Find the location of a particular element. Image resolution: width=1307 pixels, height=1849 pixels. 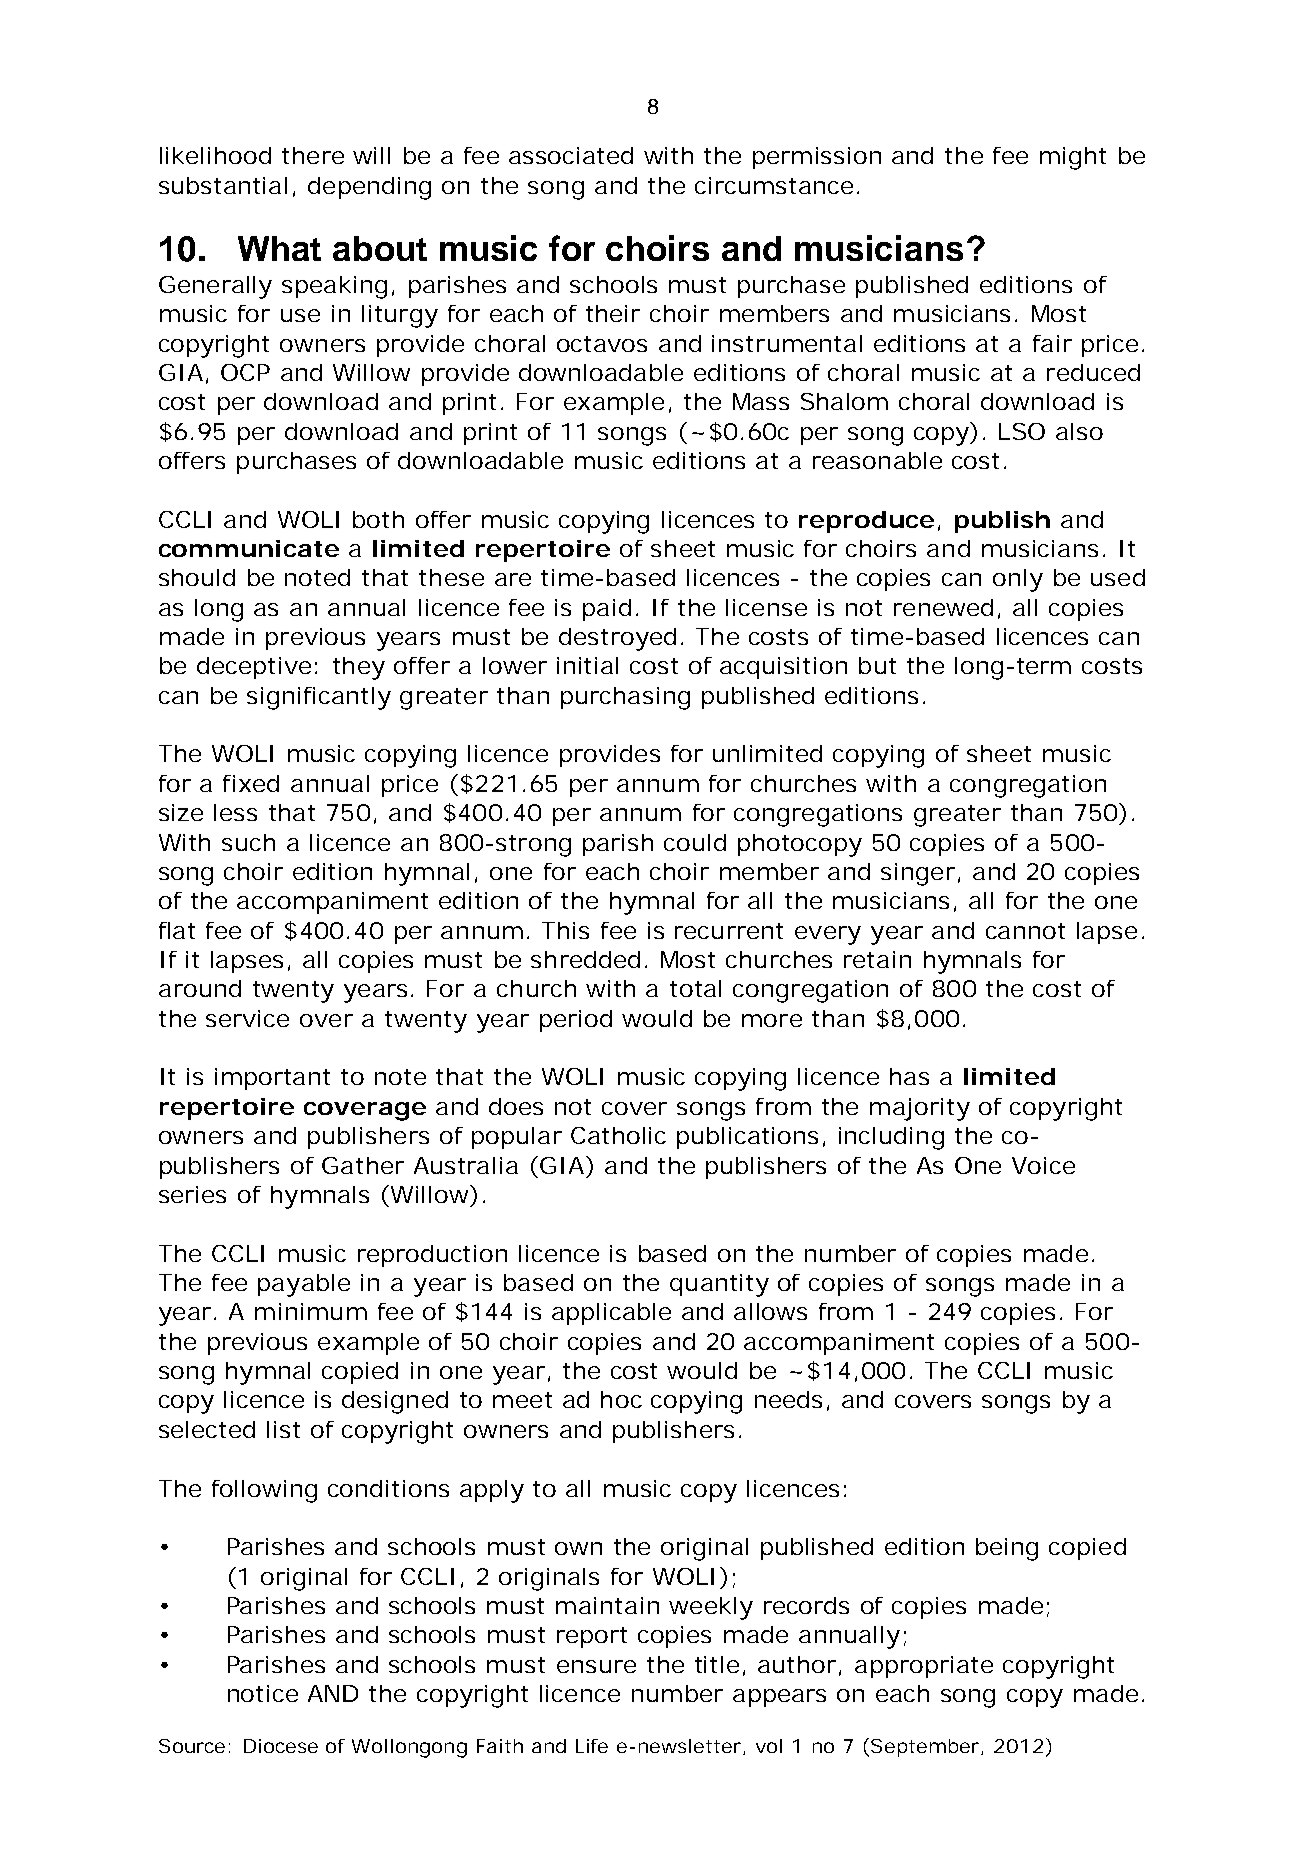

associated is located at coordinates (571, 155).
